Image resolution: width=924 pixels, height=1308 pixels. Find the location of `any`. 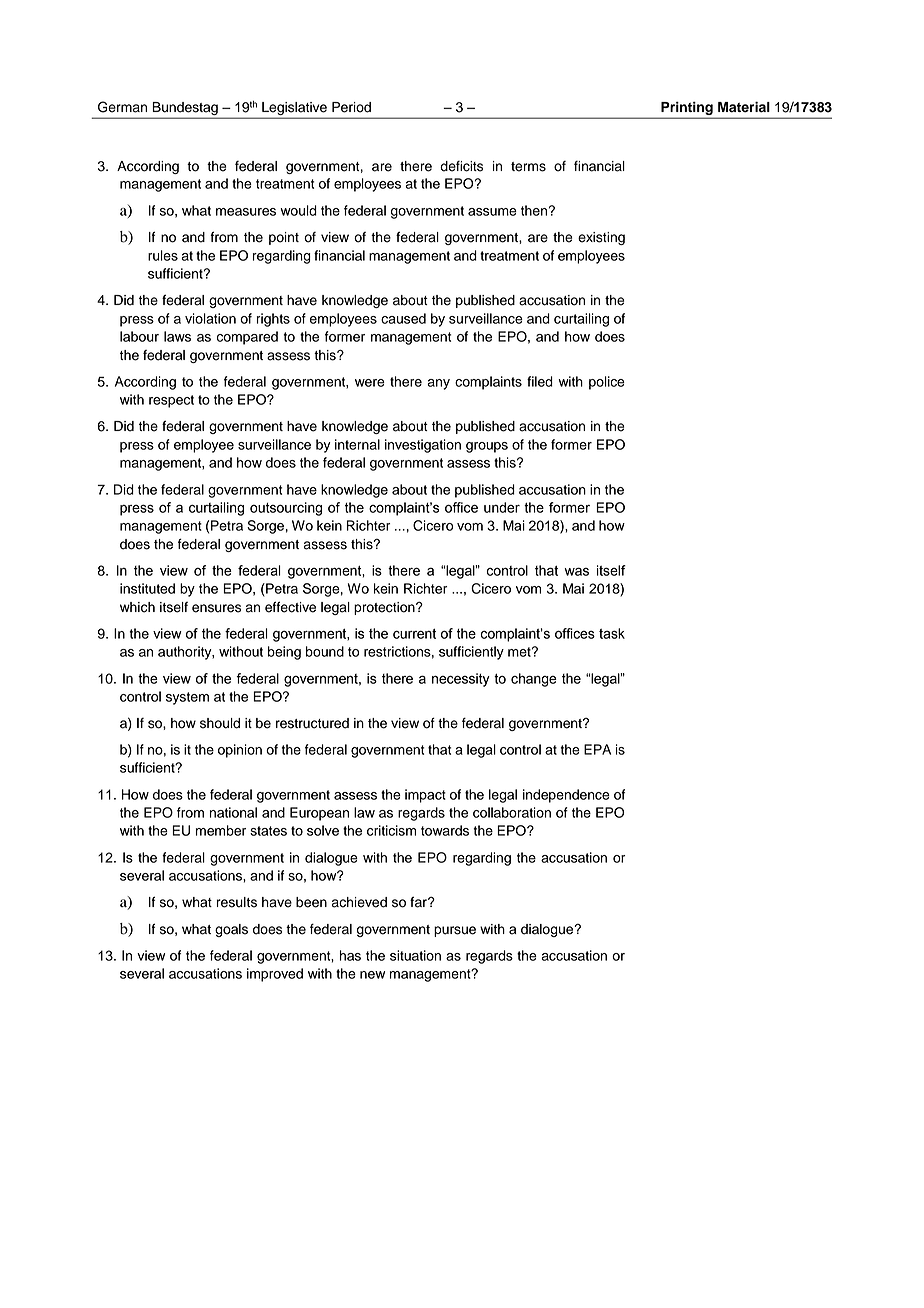

any is located at coordinates (438, 384).
